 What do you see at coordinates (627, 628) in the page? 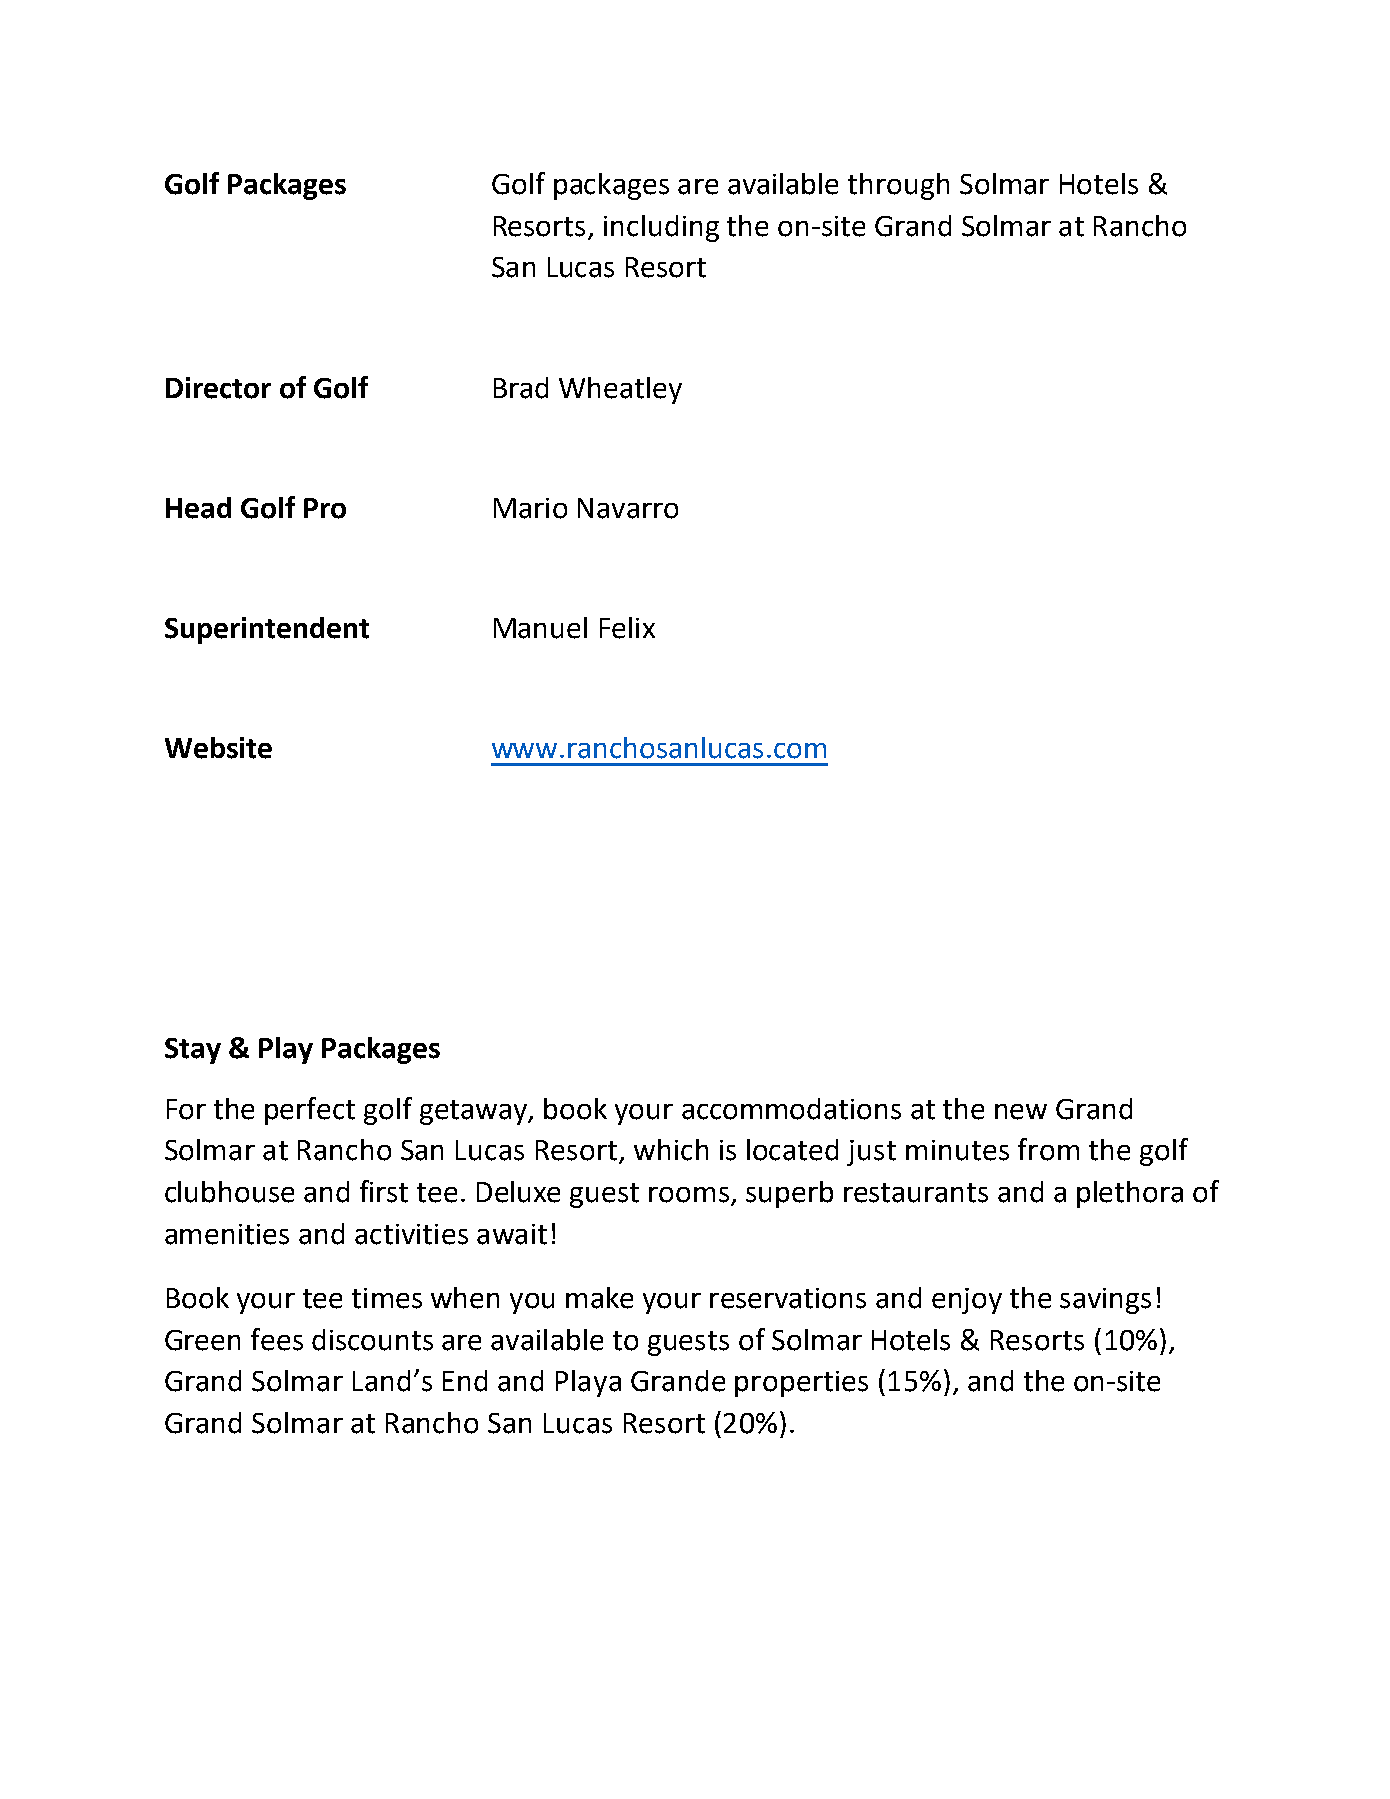
I see `Felix` at bounding box center [627, 628].
